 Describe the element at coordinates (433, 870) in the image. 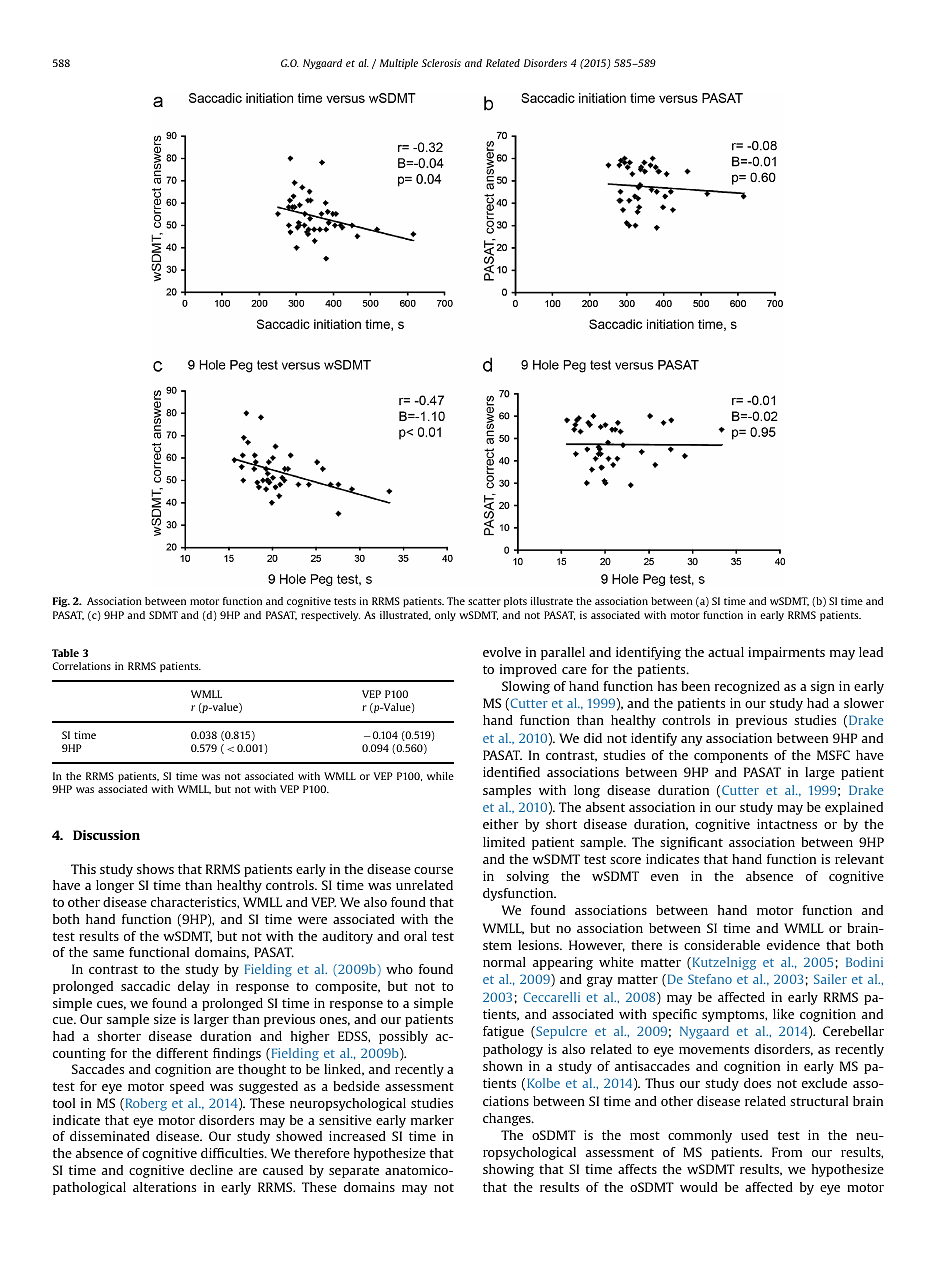

I see `course` at that location.
